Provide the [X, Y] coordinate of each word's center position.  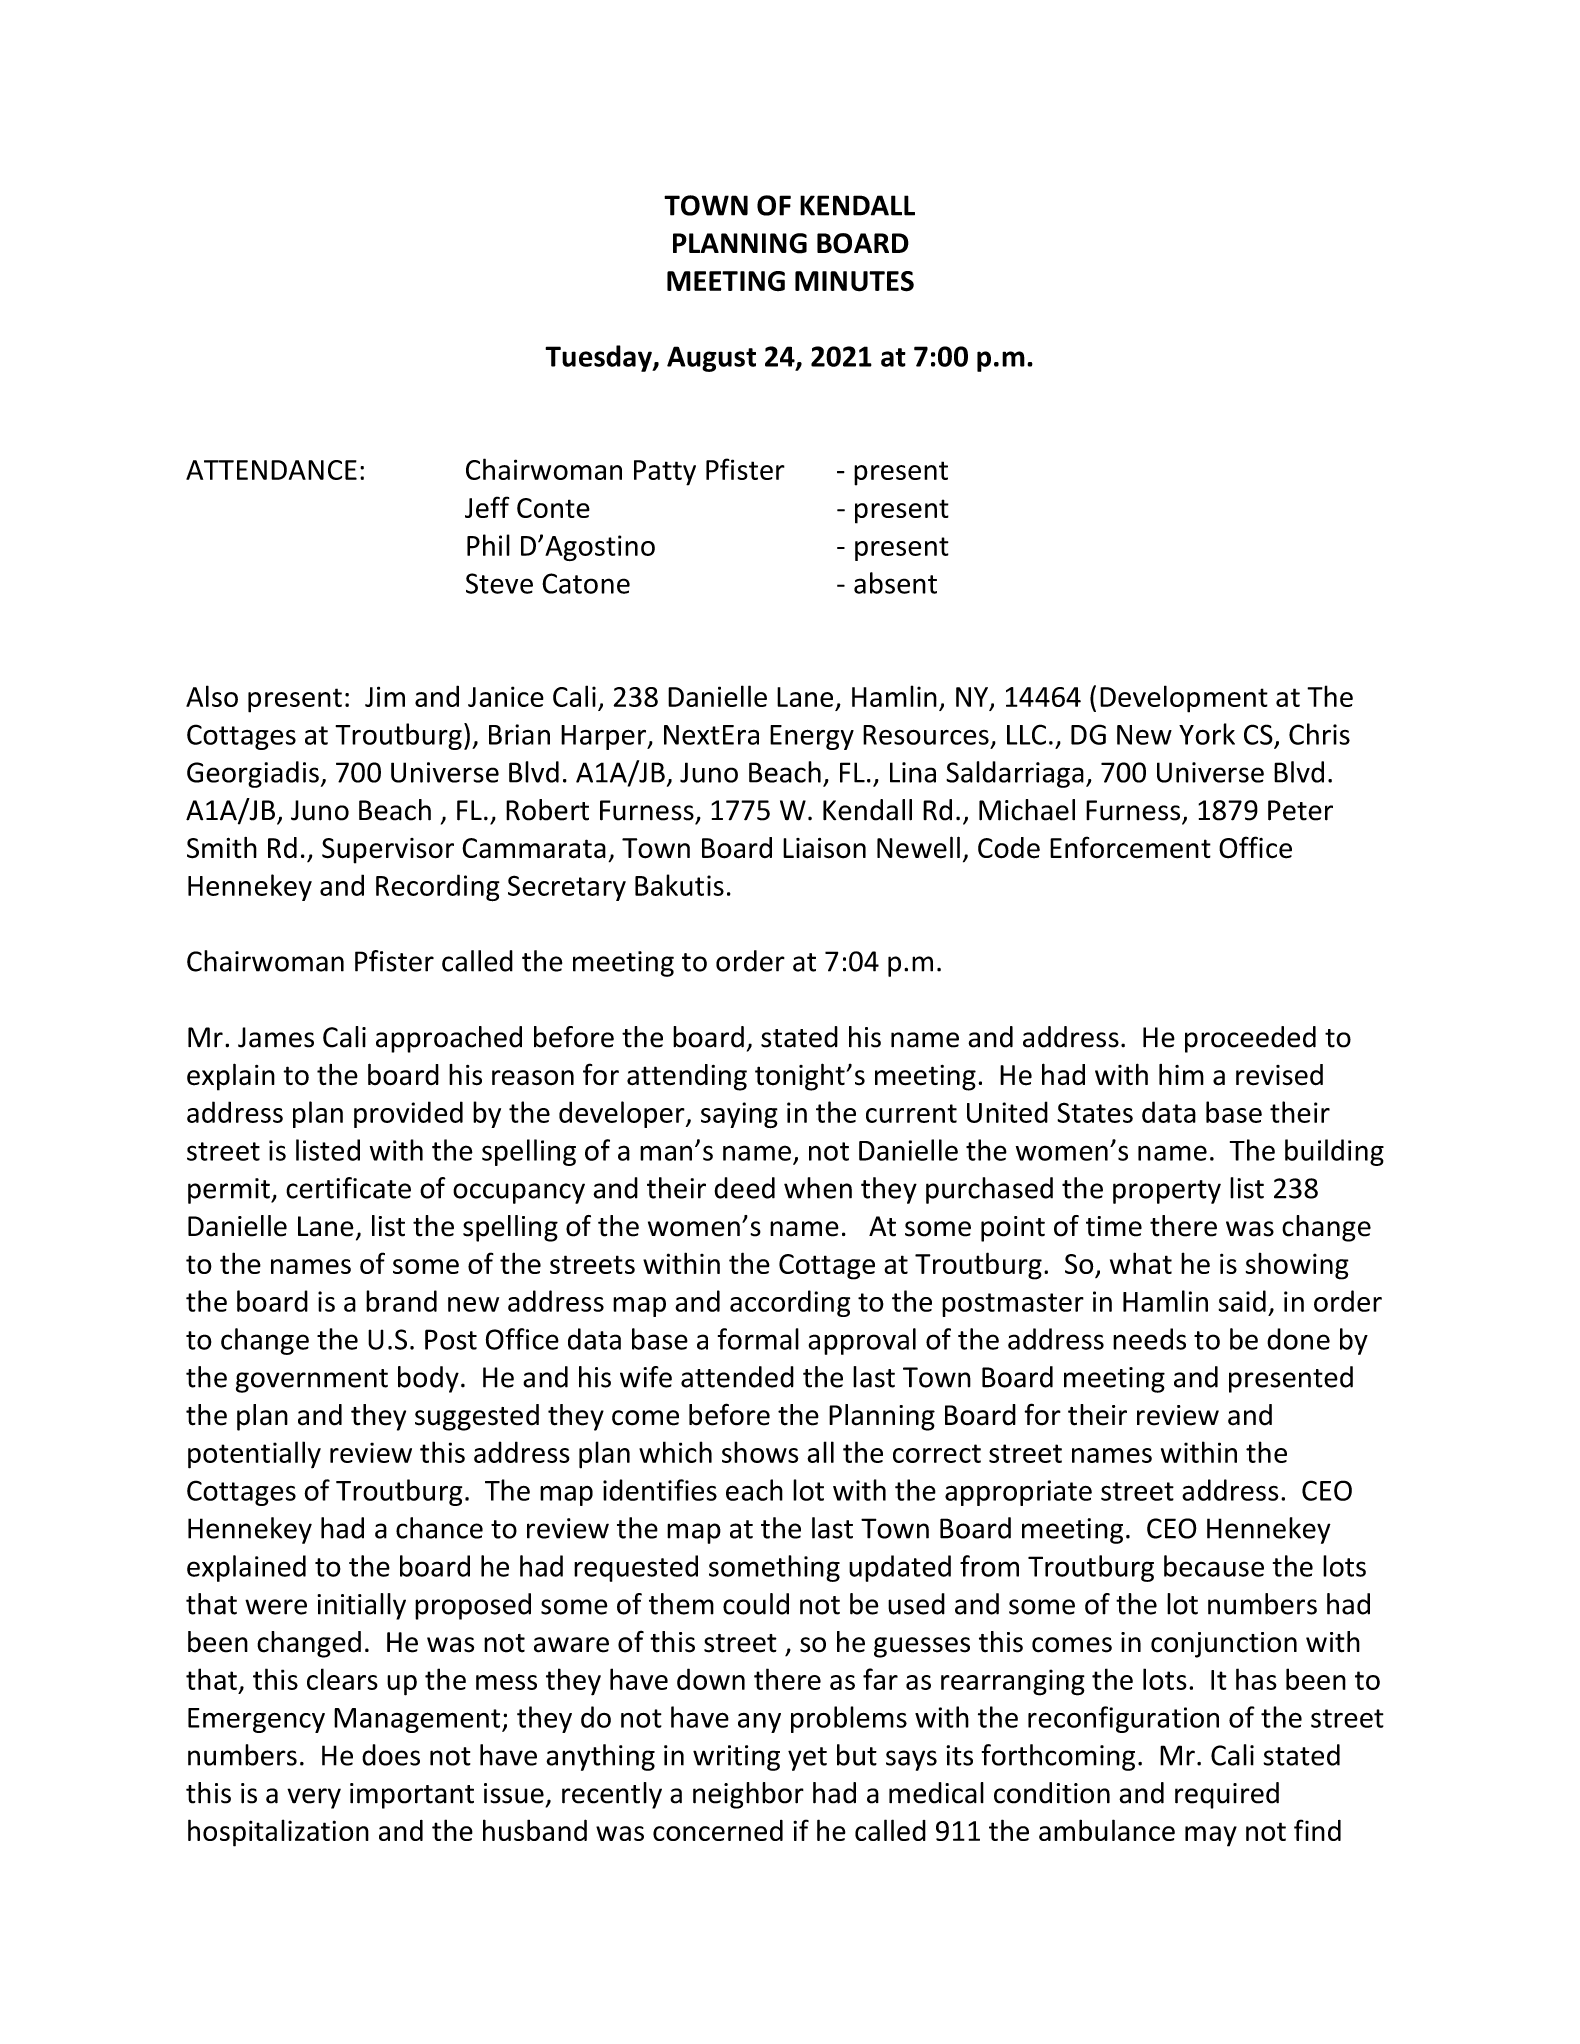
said [1242, 1301]
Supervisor [388, 851]
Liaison [824, 848]
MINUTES [854, 281]
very [314, 1798]
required [1227, 1795]
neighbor [748, 1795]
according [790, 1303]
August [711, 359]
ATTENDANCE [271, 470]
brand [401, 1301]
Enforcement [1130, 847]
